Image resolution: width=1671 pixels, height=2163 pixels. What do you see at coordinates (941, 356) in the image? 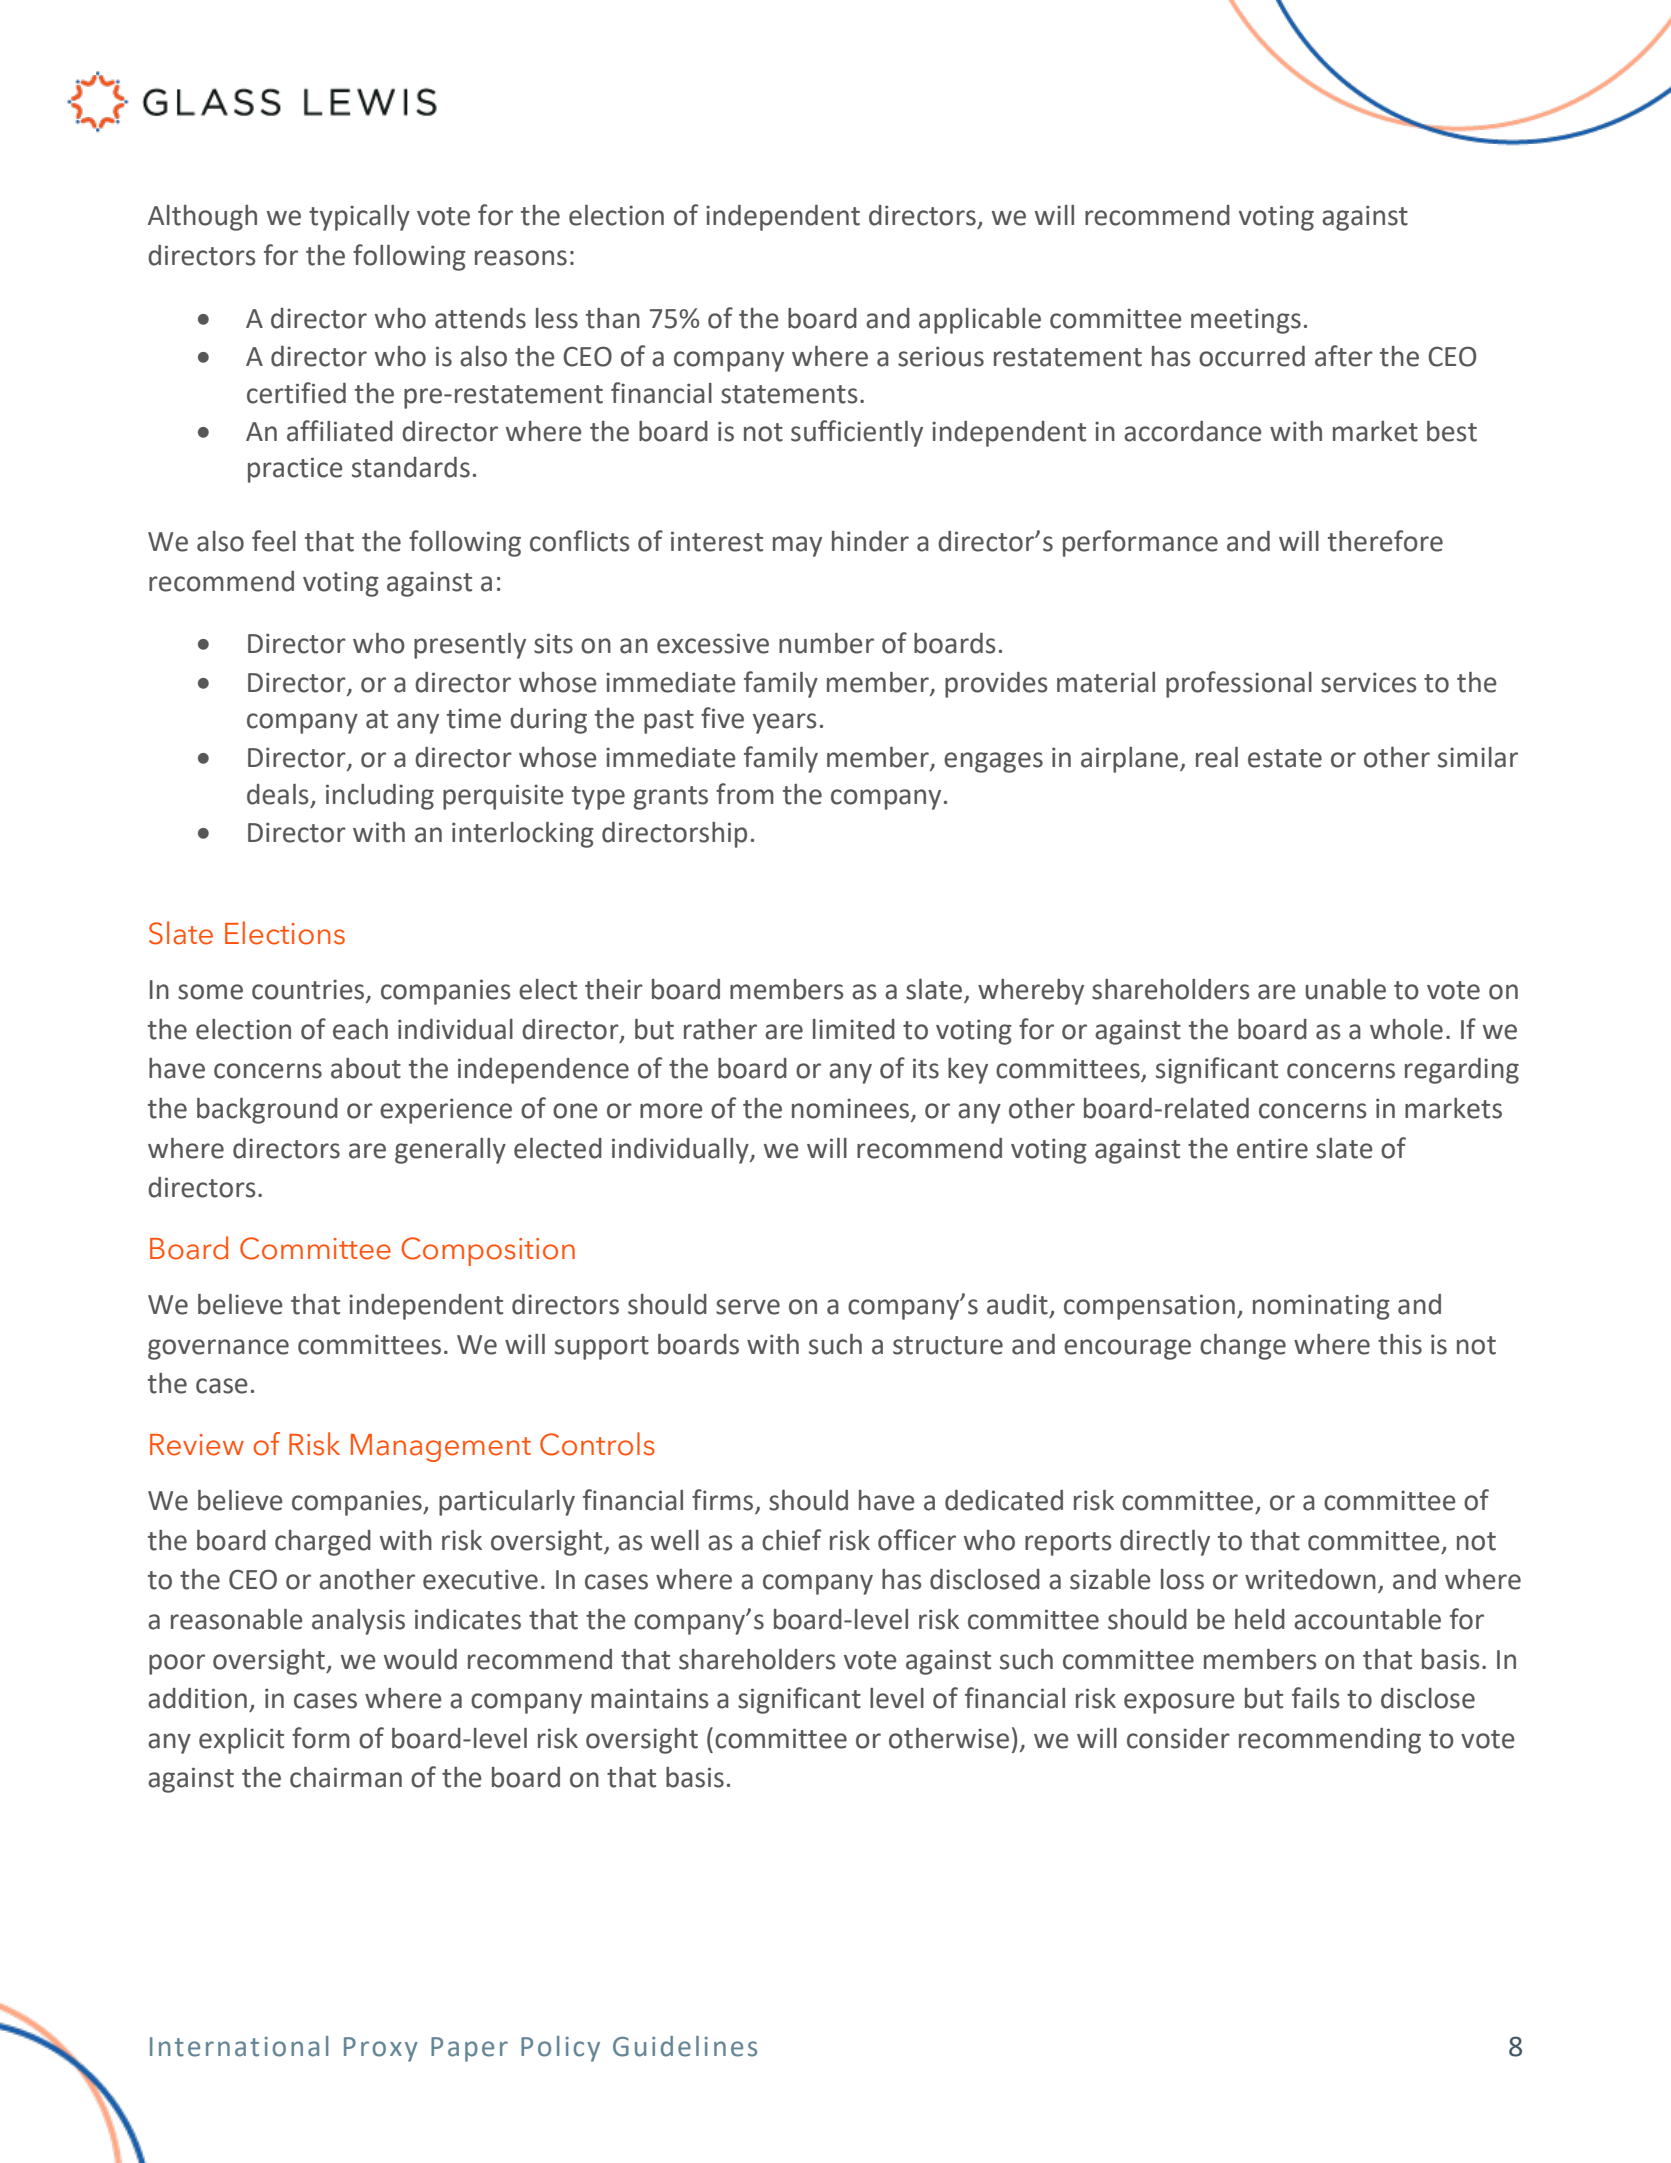
I see `serious` at bounding box center [941, 356].
